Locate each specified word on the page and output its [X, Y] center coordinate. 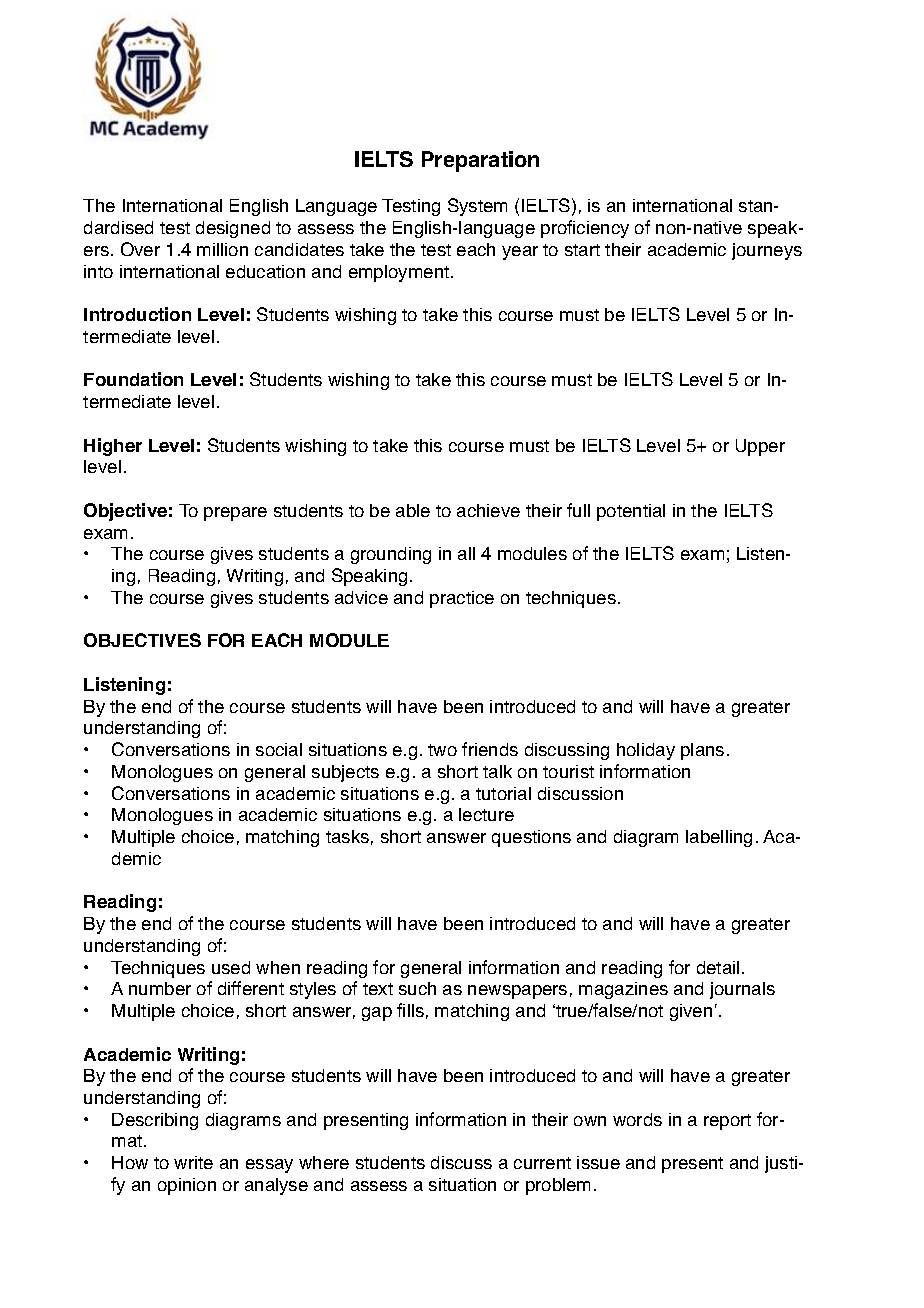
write [193, 1162]
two [442, 750]
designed [233, 229]
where [324, 1162]
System [477, 207]
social [279, 749]
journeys [767, 251]
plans [702, 751]
